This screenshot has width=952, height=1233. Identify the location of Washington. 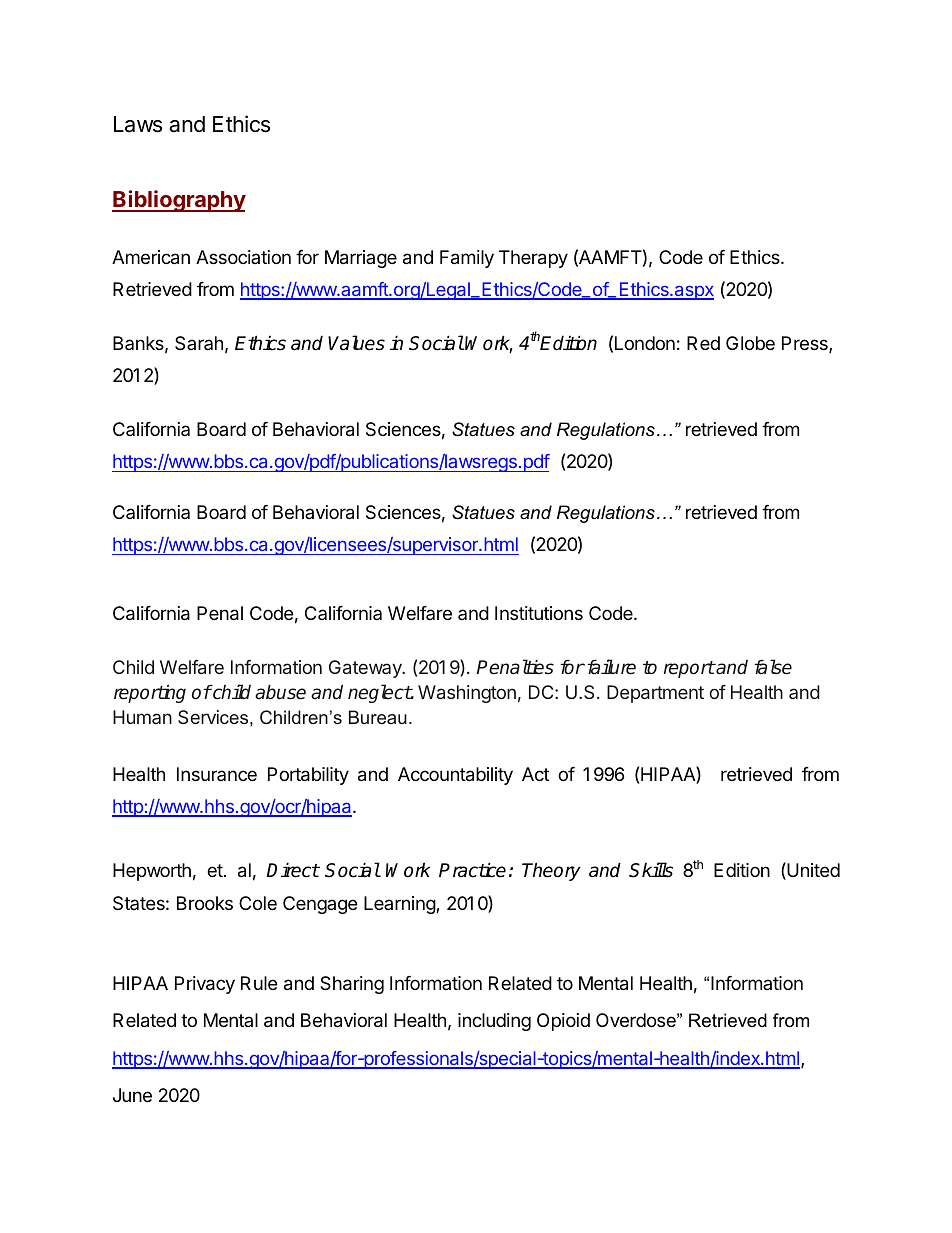
(467, 694).
